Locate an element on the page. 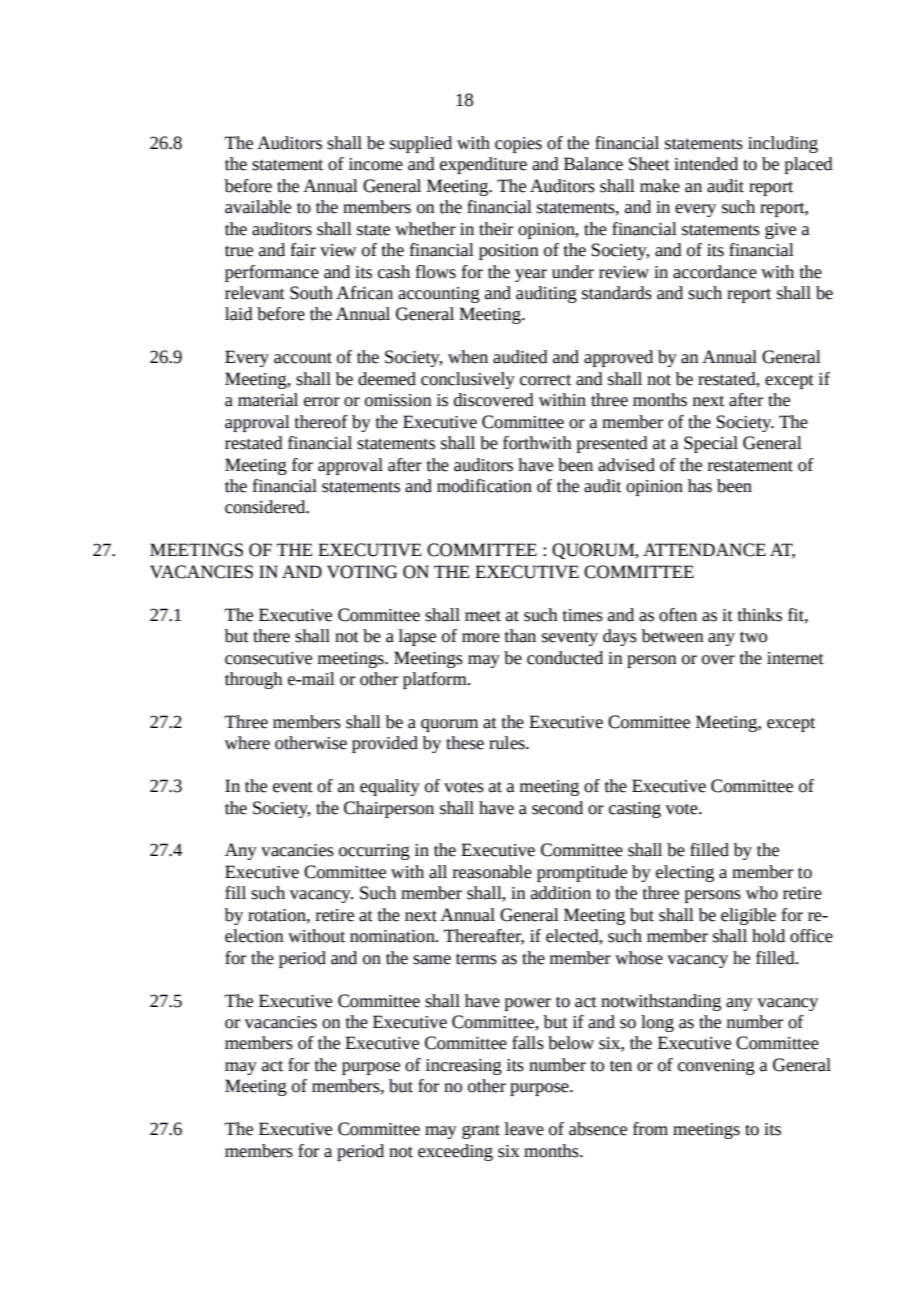 The width and height of the document is (924, 1308). correct is located at coordinates (545, 380).
